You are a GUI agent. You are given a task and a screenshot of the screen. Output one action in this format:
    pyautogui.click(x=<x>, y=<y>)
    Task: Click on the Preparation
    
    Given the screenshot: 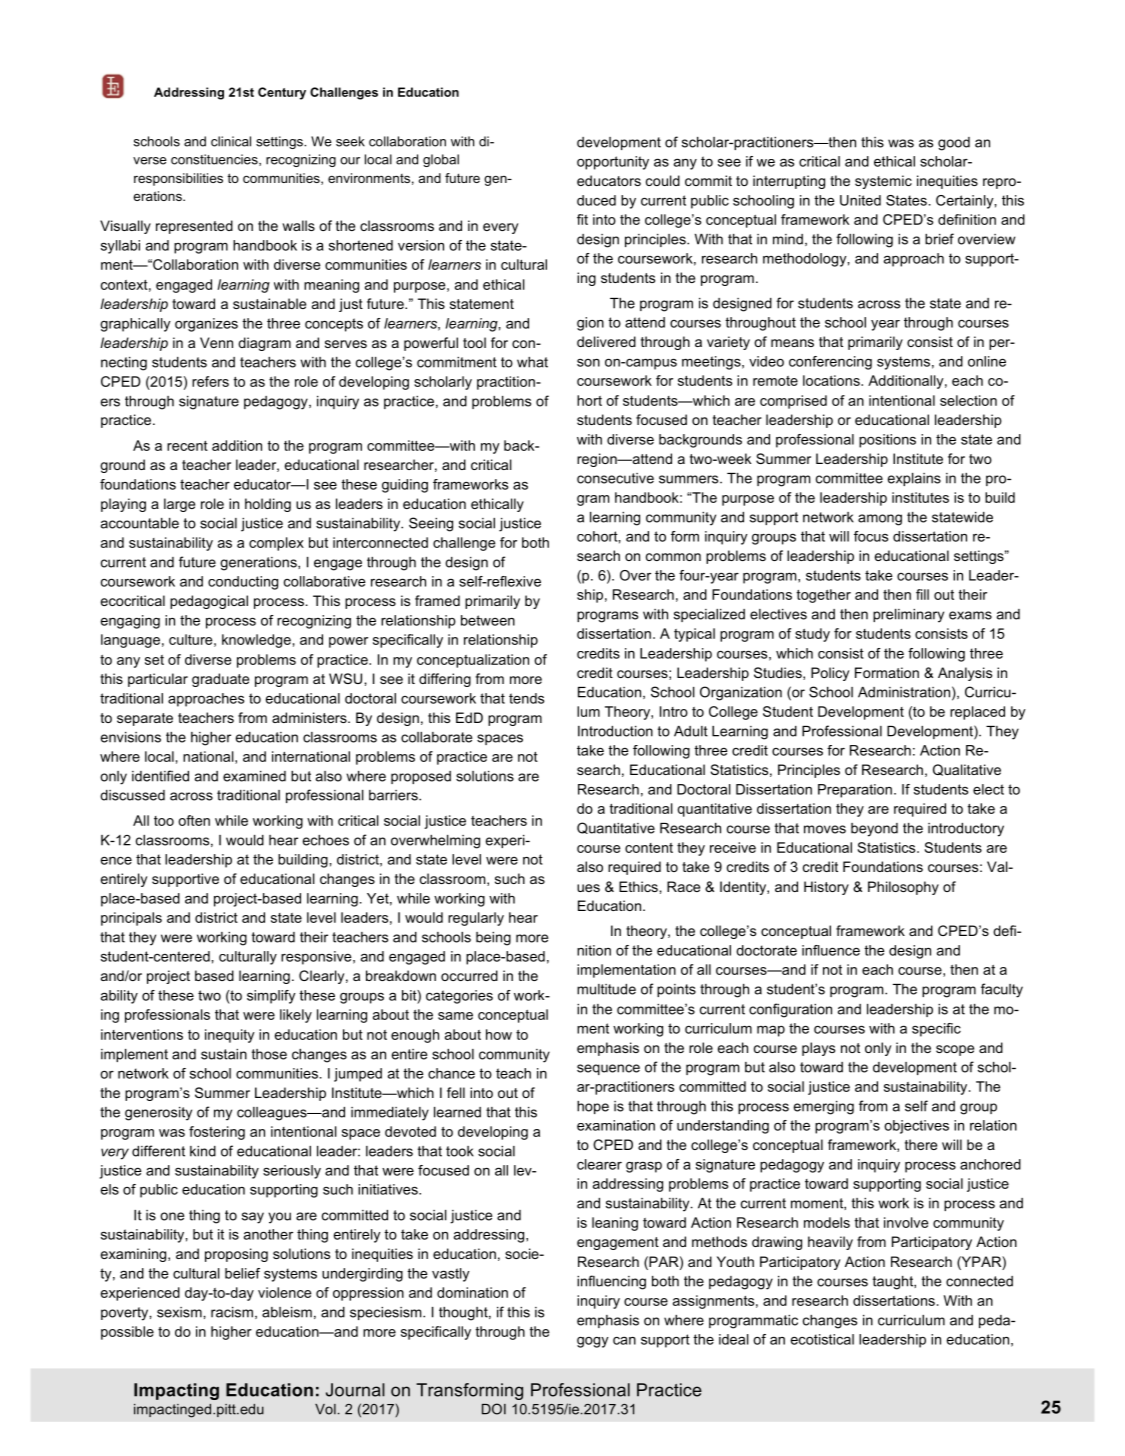 What is the action you would take?
    pyautogui.click(x=855, y=791)
